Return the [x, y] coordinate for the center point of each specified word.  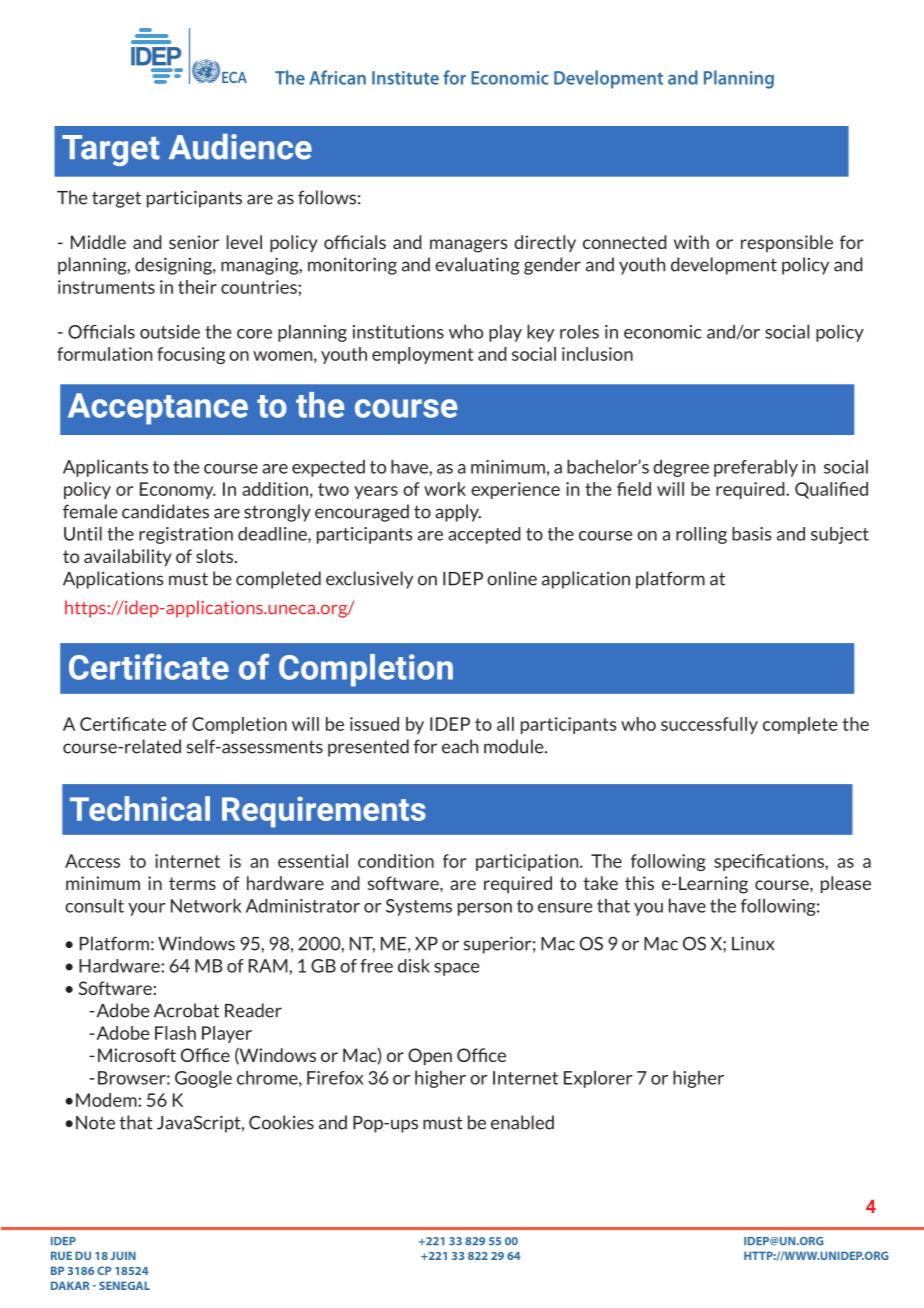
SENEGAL [124, 1285]
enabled [522, 1122]
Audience [240, 146]
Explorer [598, 1079]
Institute [405, 78]
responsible [787, 243]
